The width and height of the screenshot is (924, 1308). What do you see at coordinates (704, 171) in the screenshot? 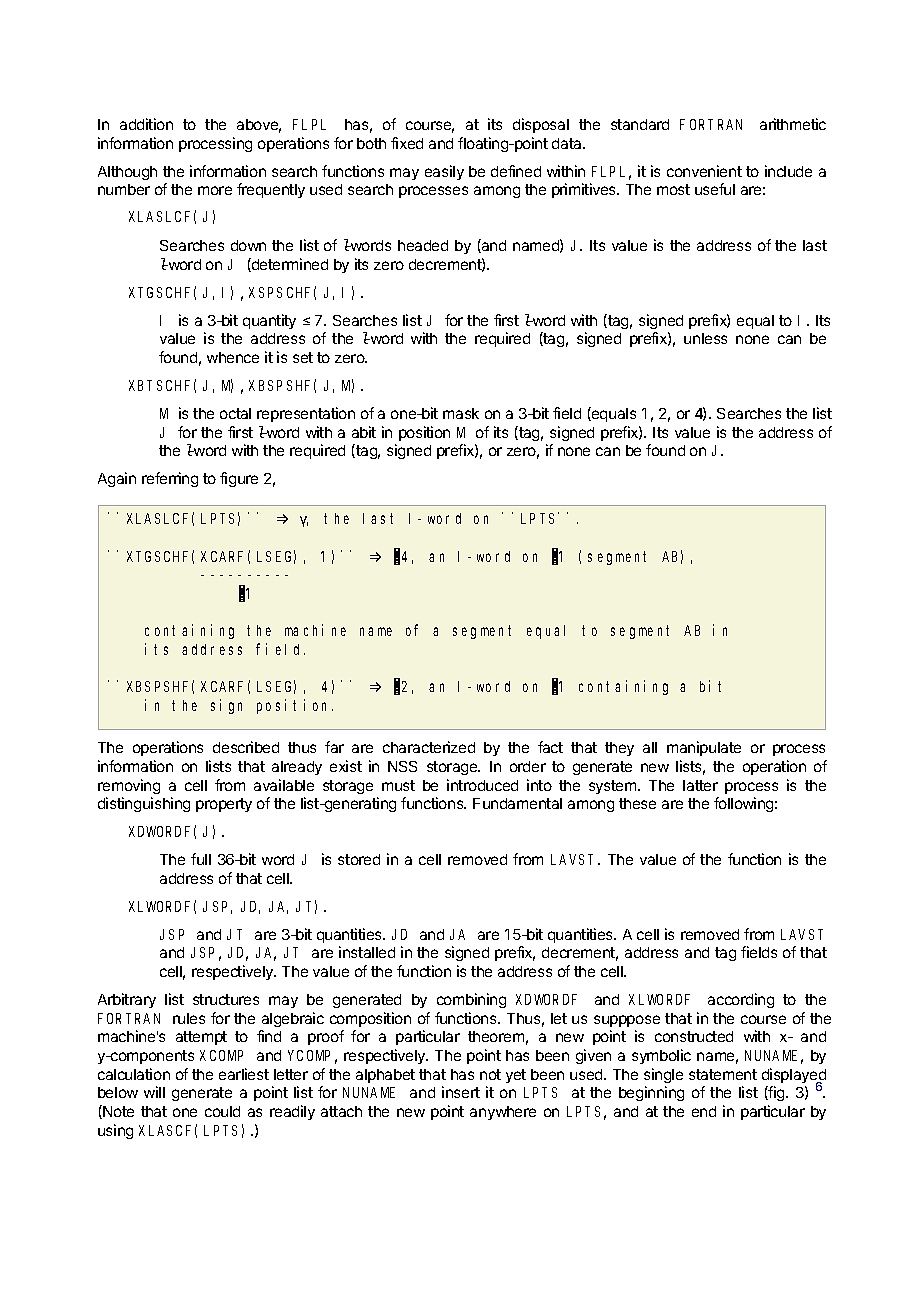
I see `convenient` at bounding box center [704, 171].
